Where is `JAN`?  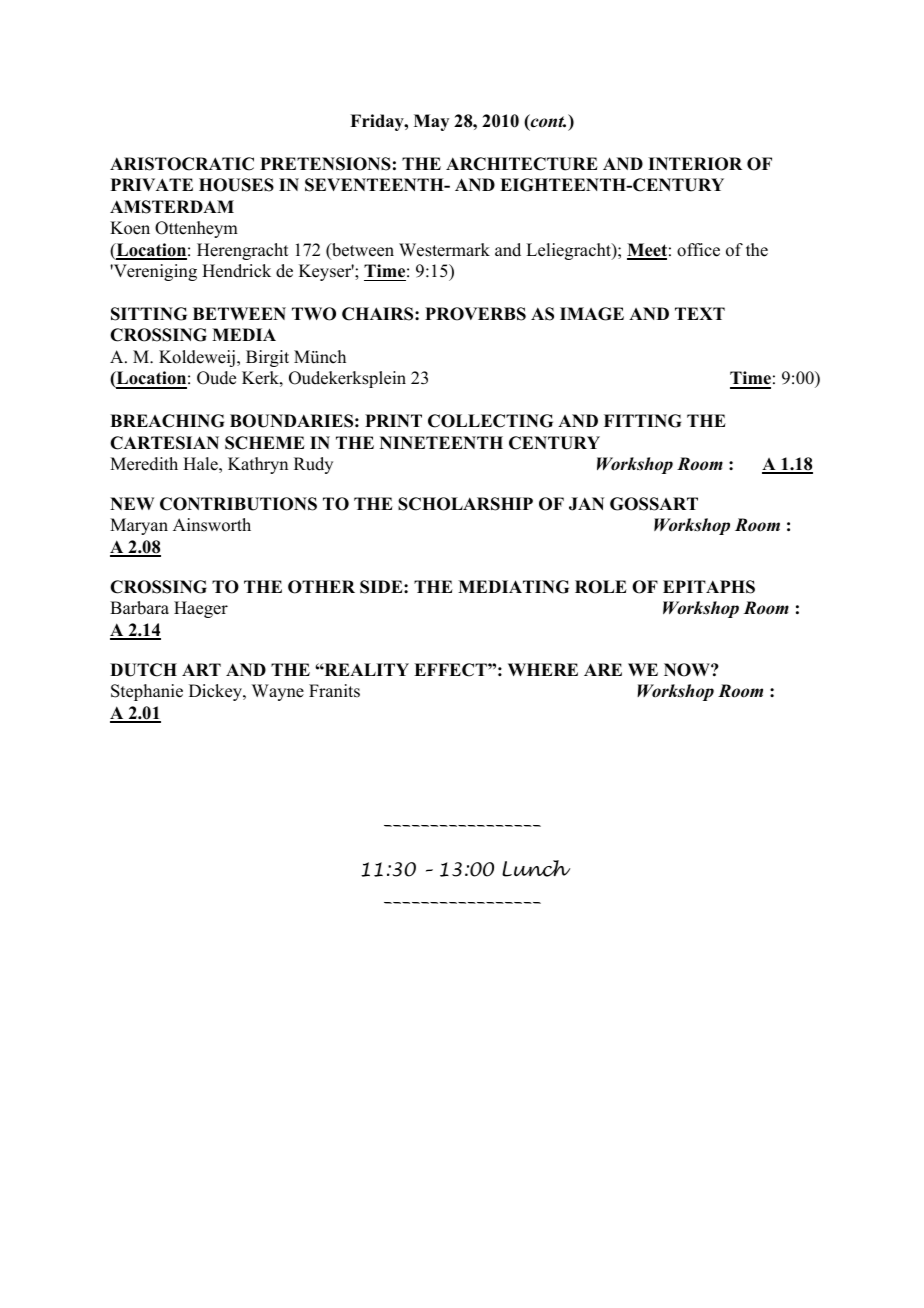
JAN is located at coordinates (586, 504).
